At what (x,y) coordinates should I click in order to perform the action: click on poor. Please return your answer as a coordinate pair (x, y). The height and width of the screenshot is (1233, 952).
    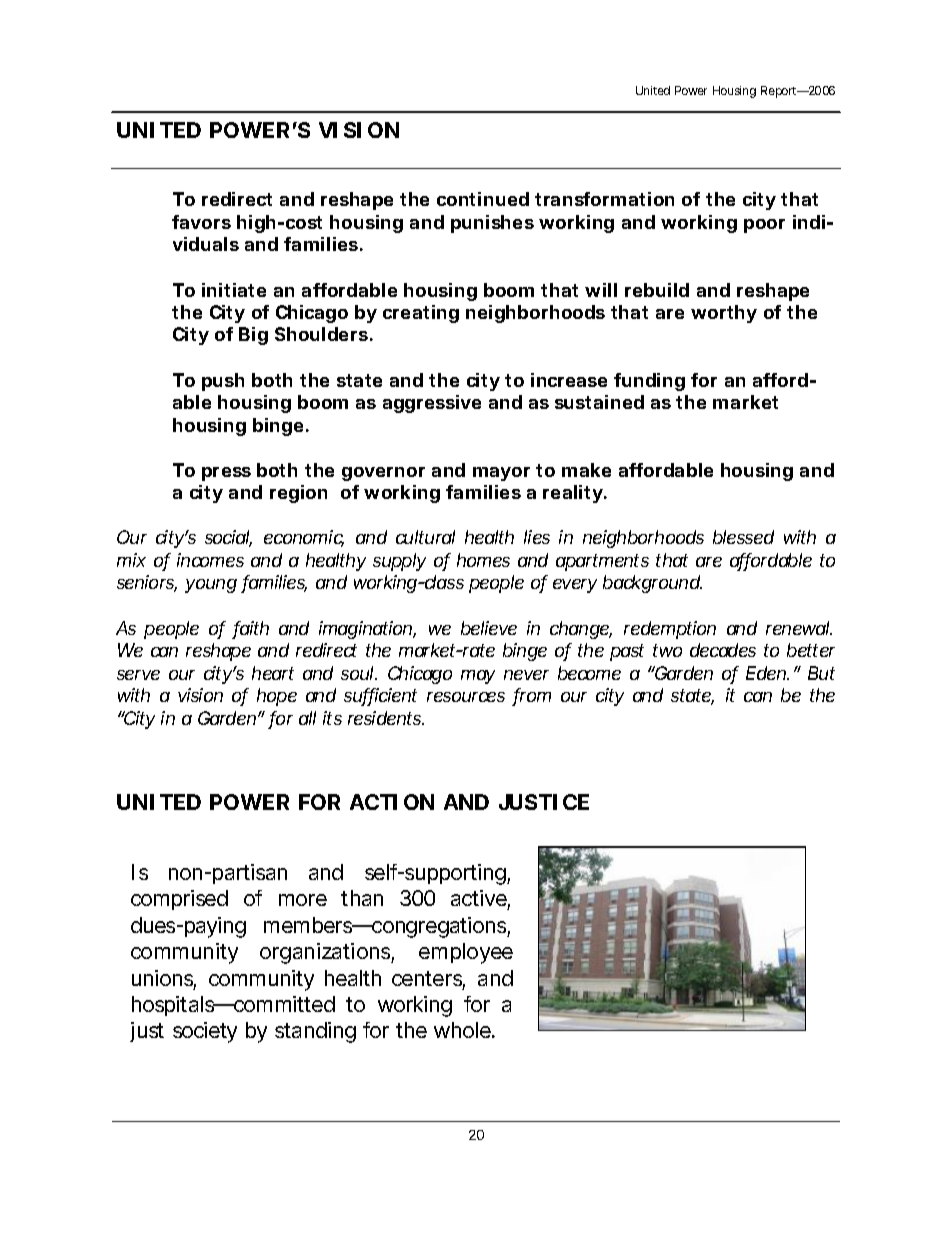
    Looking at the image, I should click on (764, 226).
